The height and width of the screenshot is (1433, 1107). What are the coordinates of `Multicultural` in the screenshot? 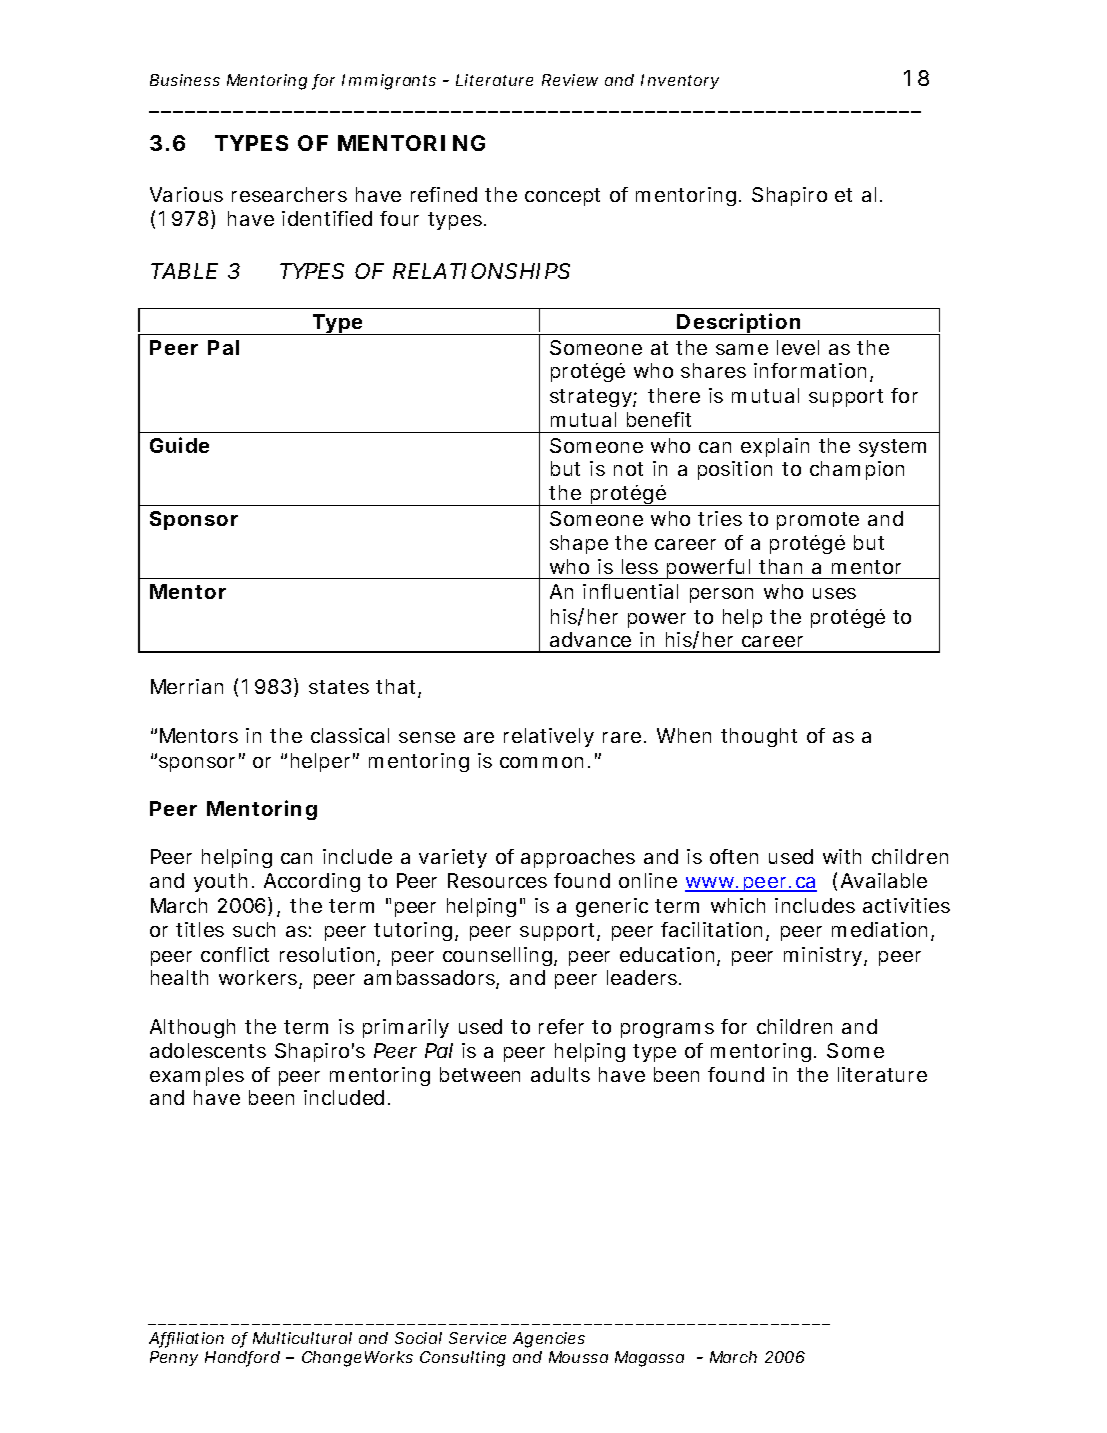 It's located at (302, 1338).
